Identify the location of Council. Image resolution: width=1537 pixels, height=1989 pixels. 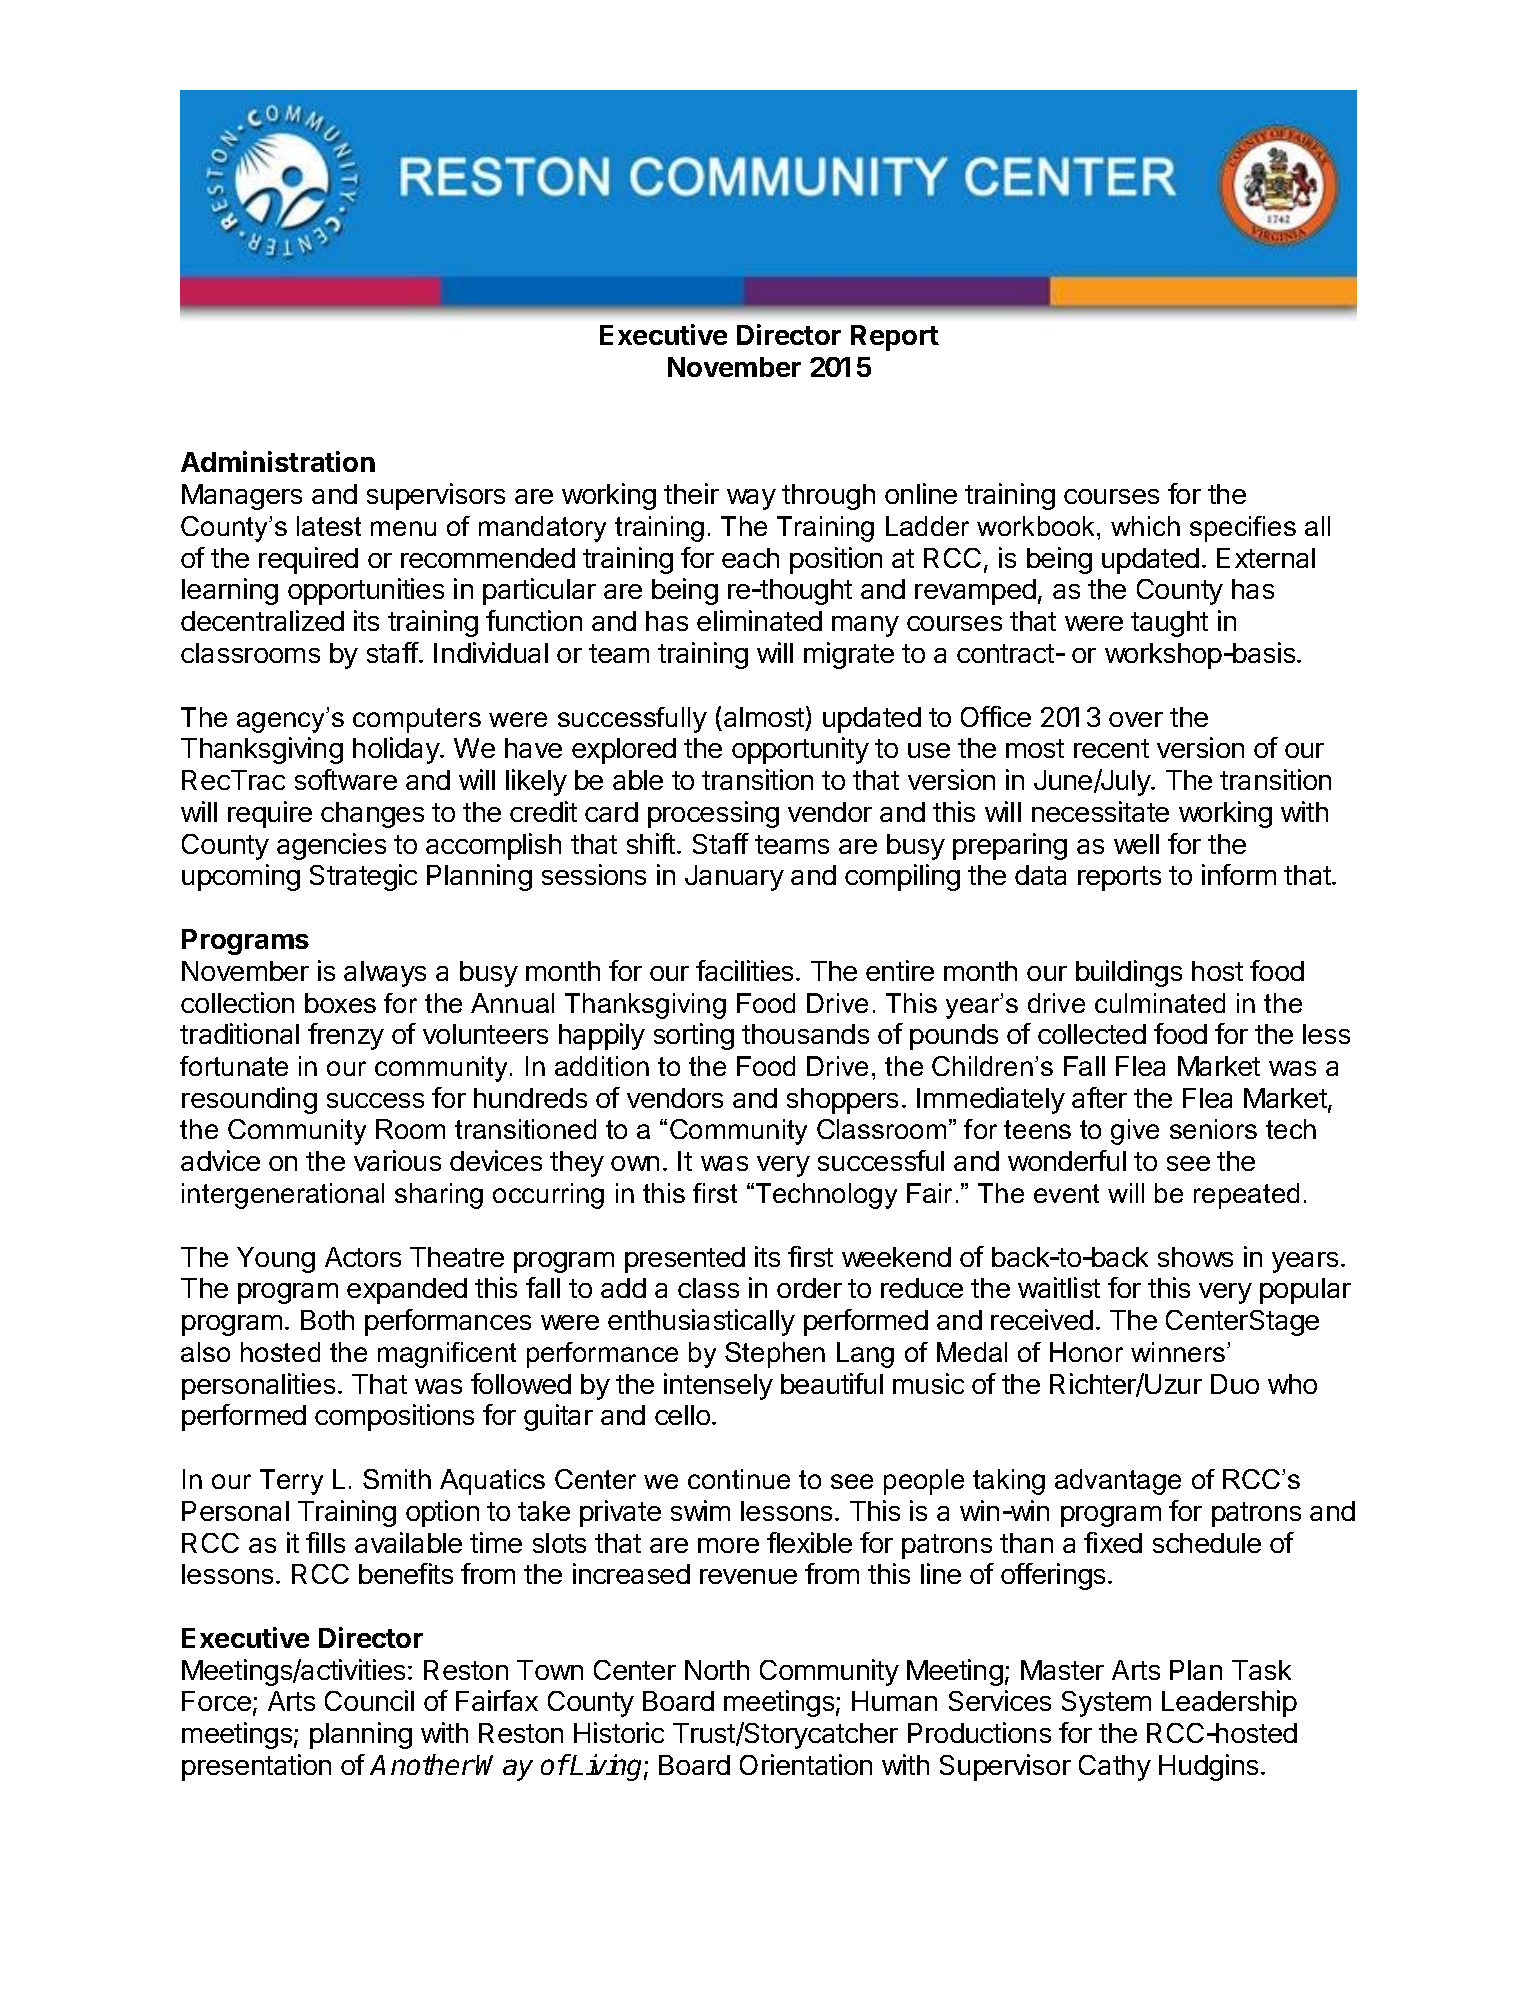
(369, 1700).
